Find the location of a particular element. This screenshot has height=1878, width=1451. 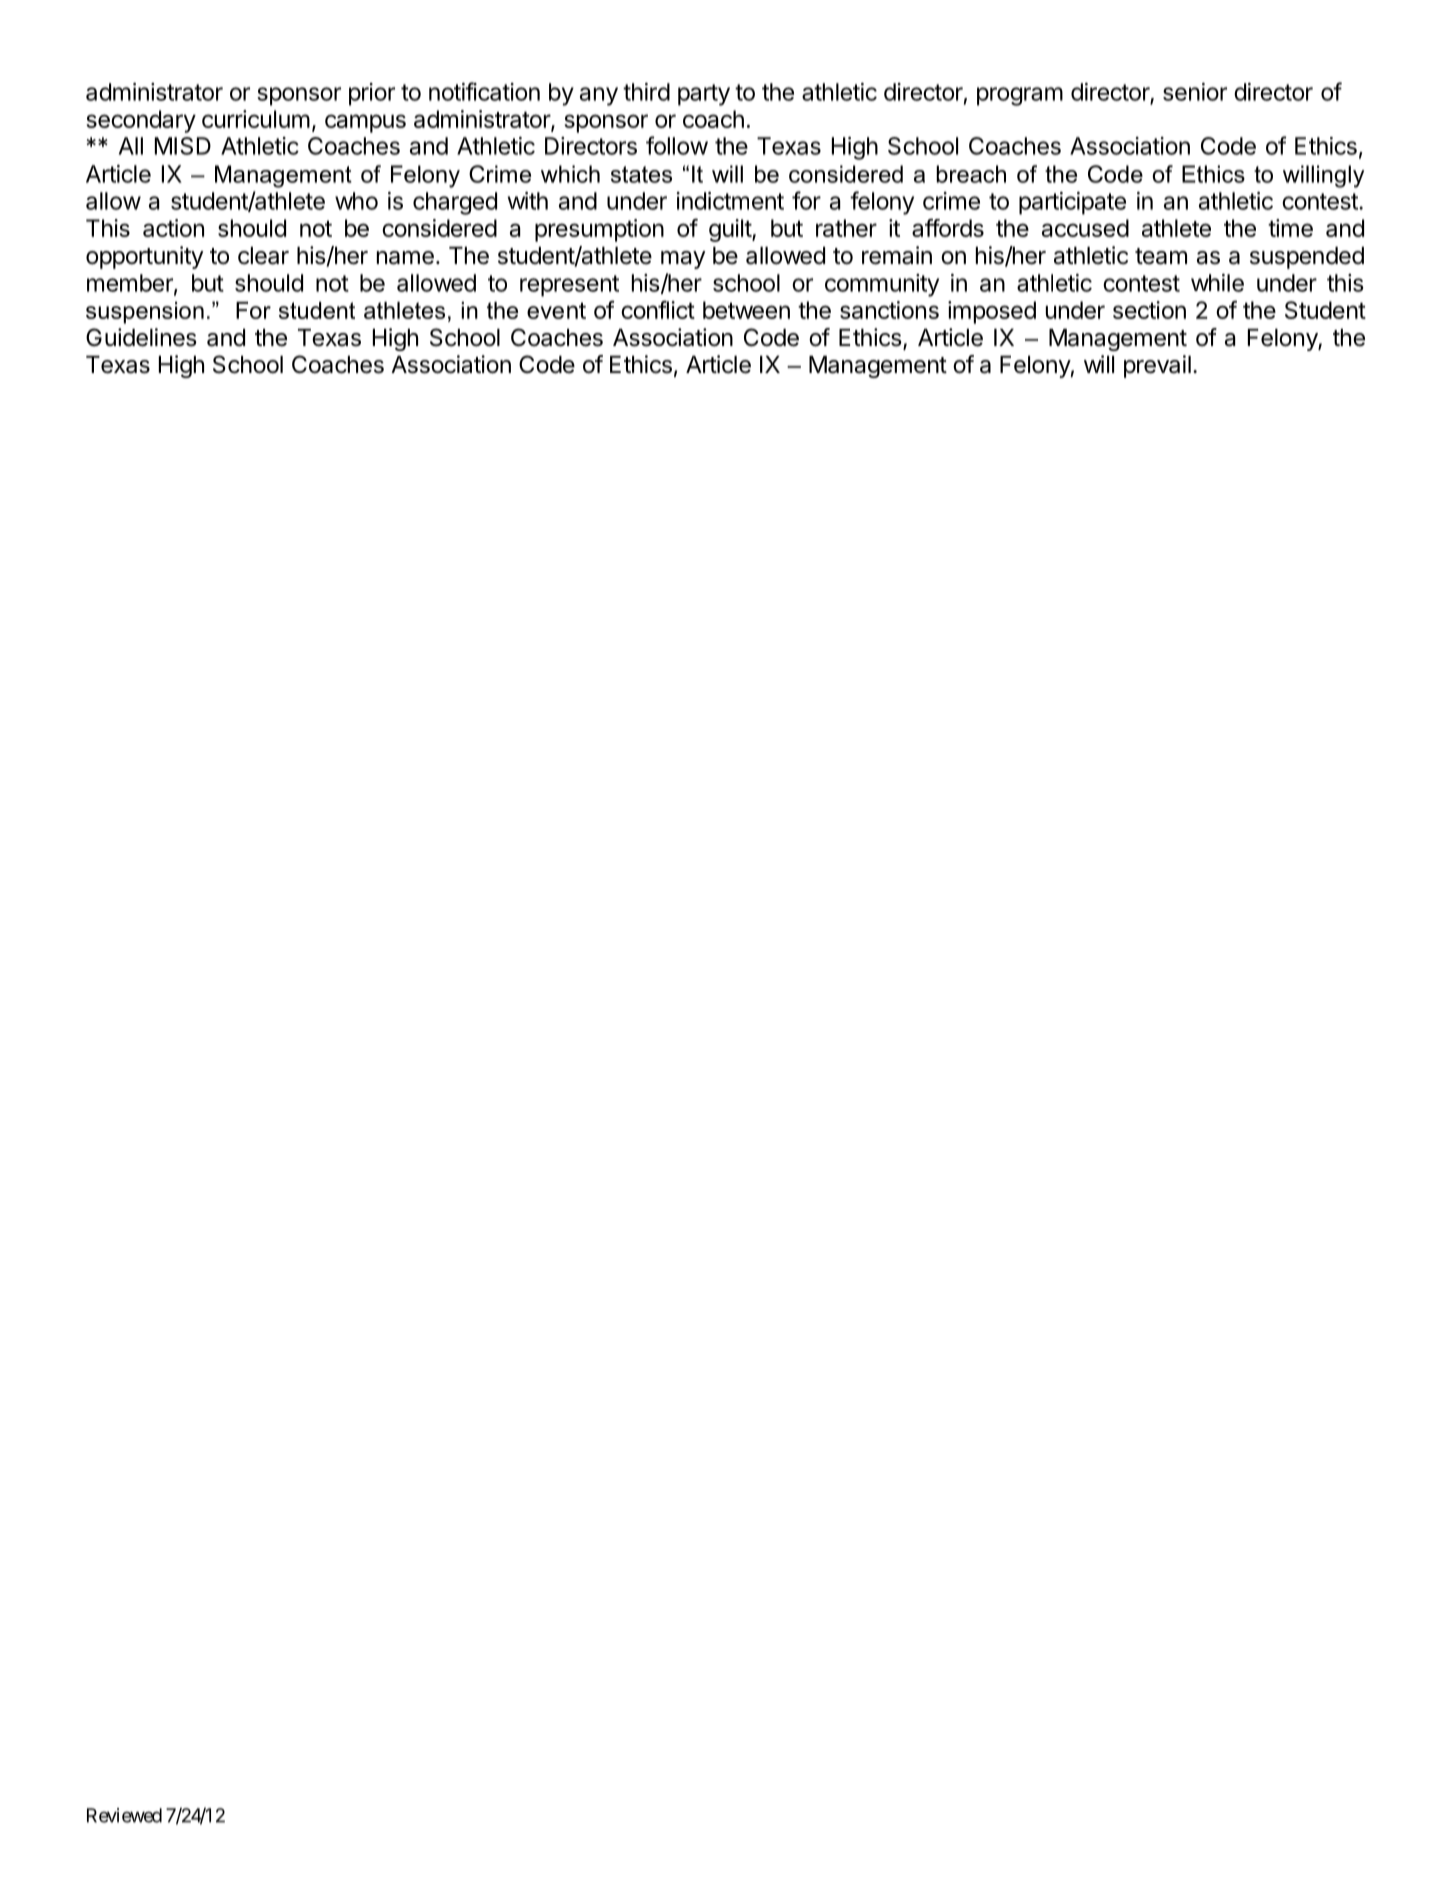

represent is located at coordinates (569, 286).
